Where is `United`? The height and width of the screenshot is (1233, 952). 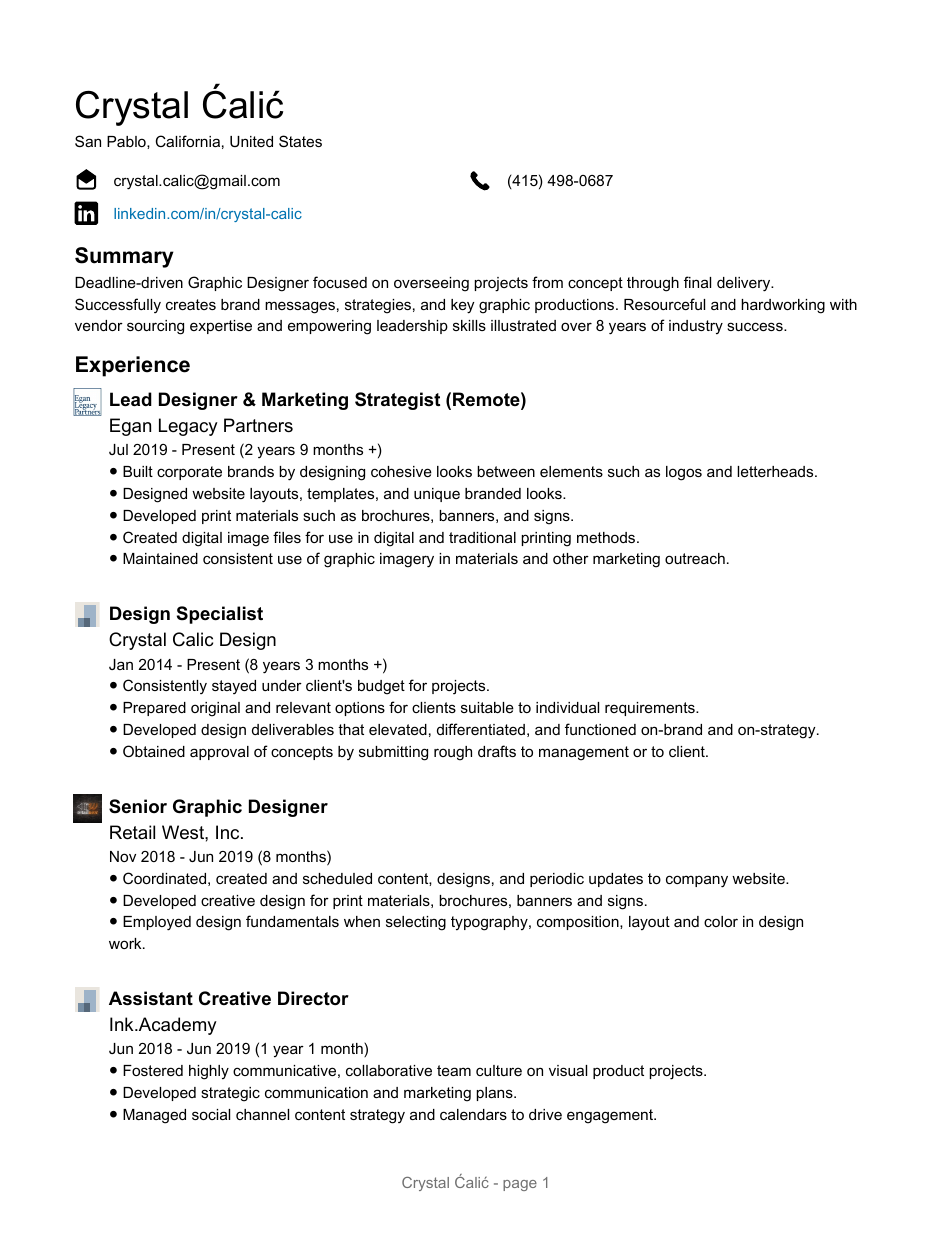 United is located at coordinates (251, 141).
